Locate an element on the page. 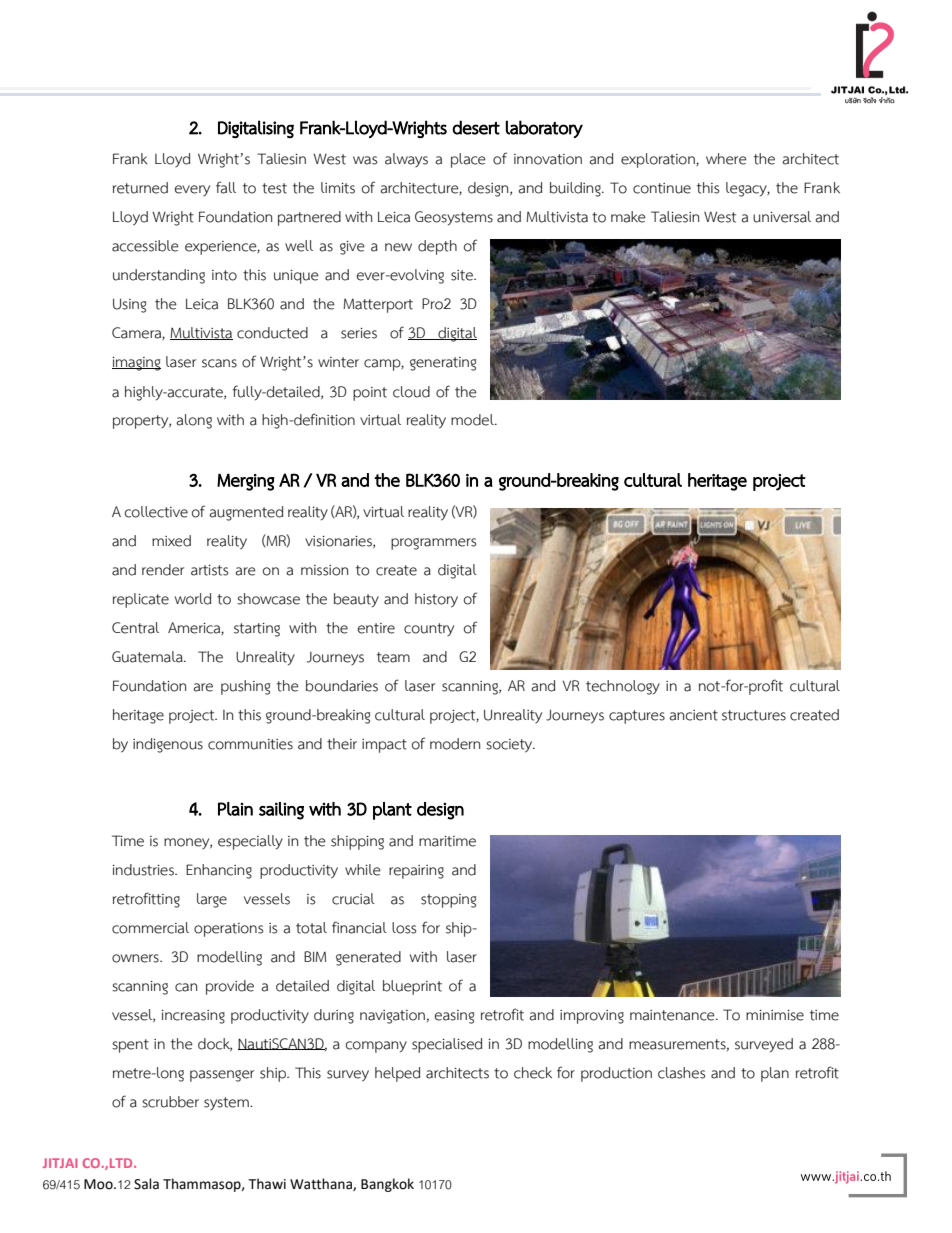 This page has height=1233, width=952. clashes is located at coordinates (681, 1073).
